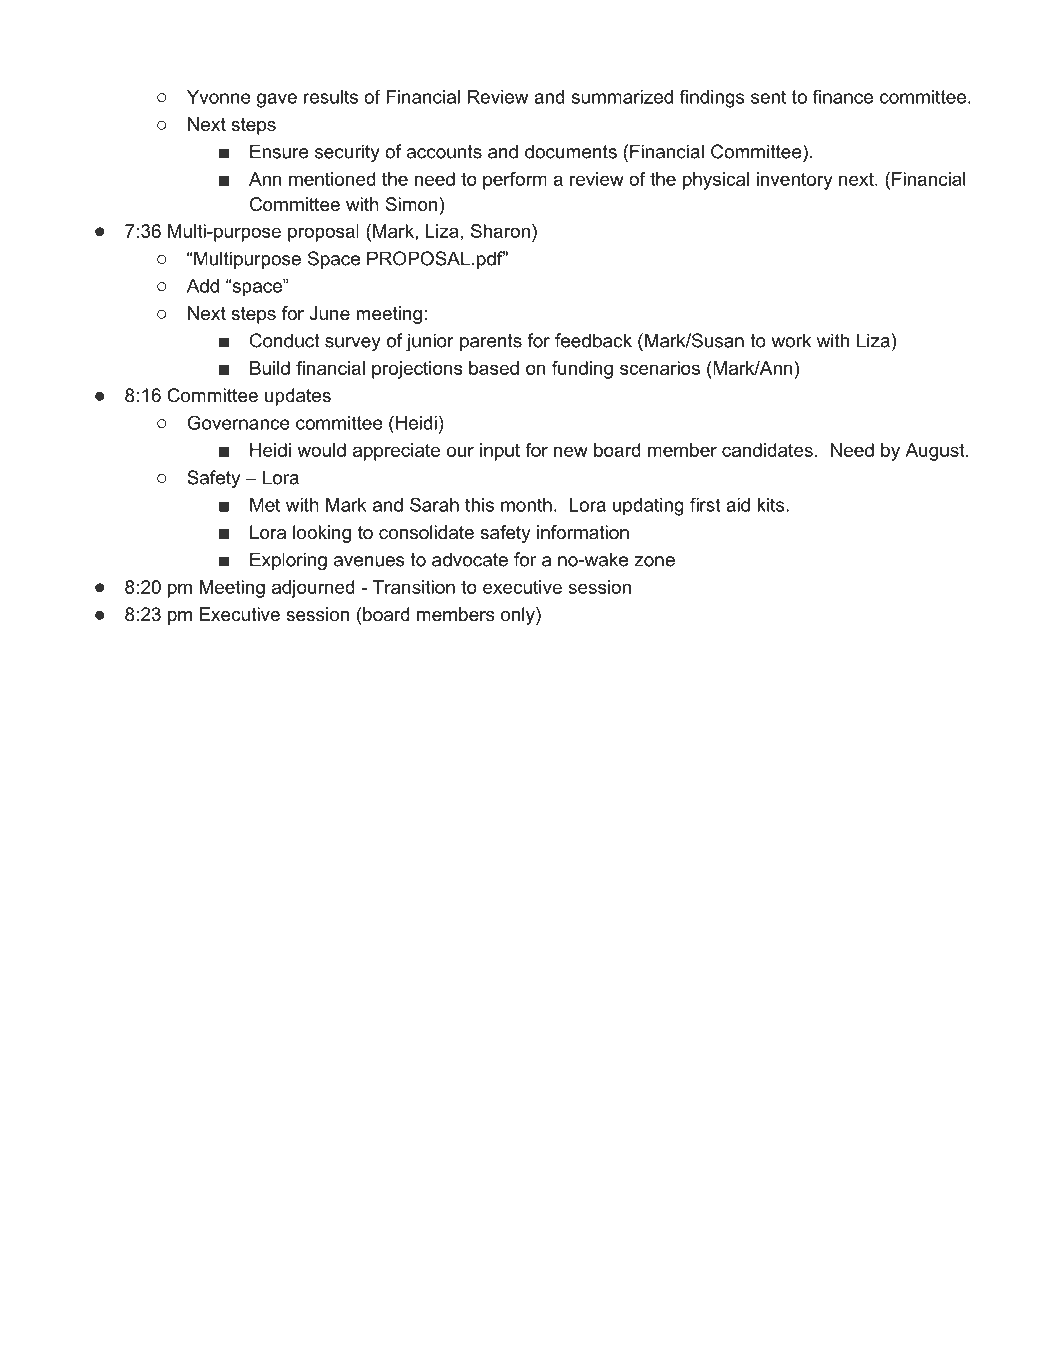  Describe the element at coordinates (500, 231) in the page. I see `Sharon` at that location.
